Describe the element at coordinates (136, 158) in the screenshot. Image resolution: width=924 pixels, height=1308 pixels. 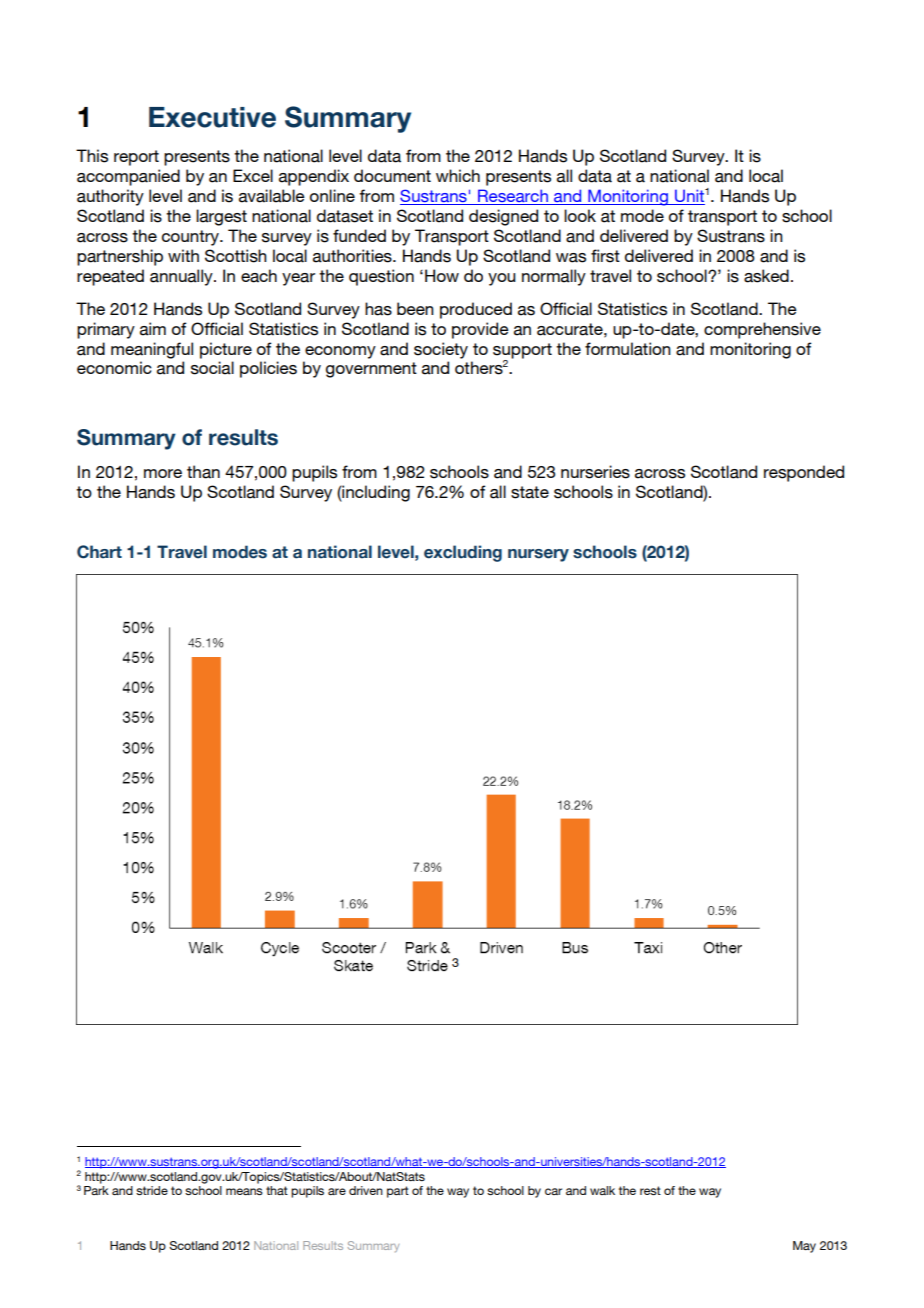
I see `report` at that location.
